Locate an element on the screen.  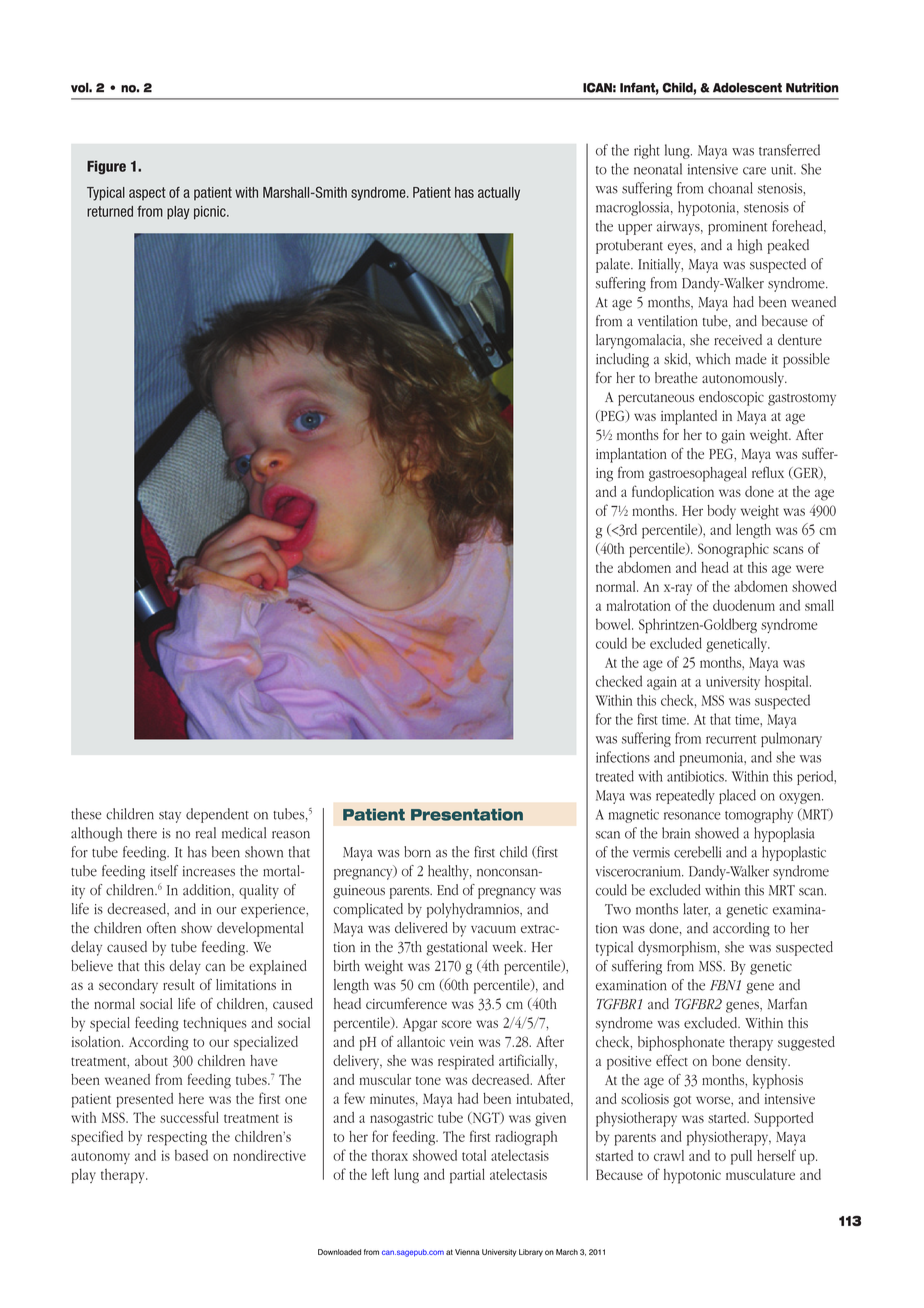
Vienna is located at coordinates (467, 1252).
